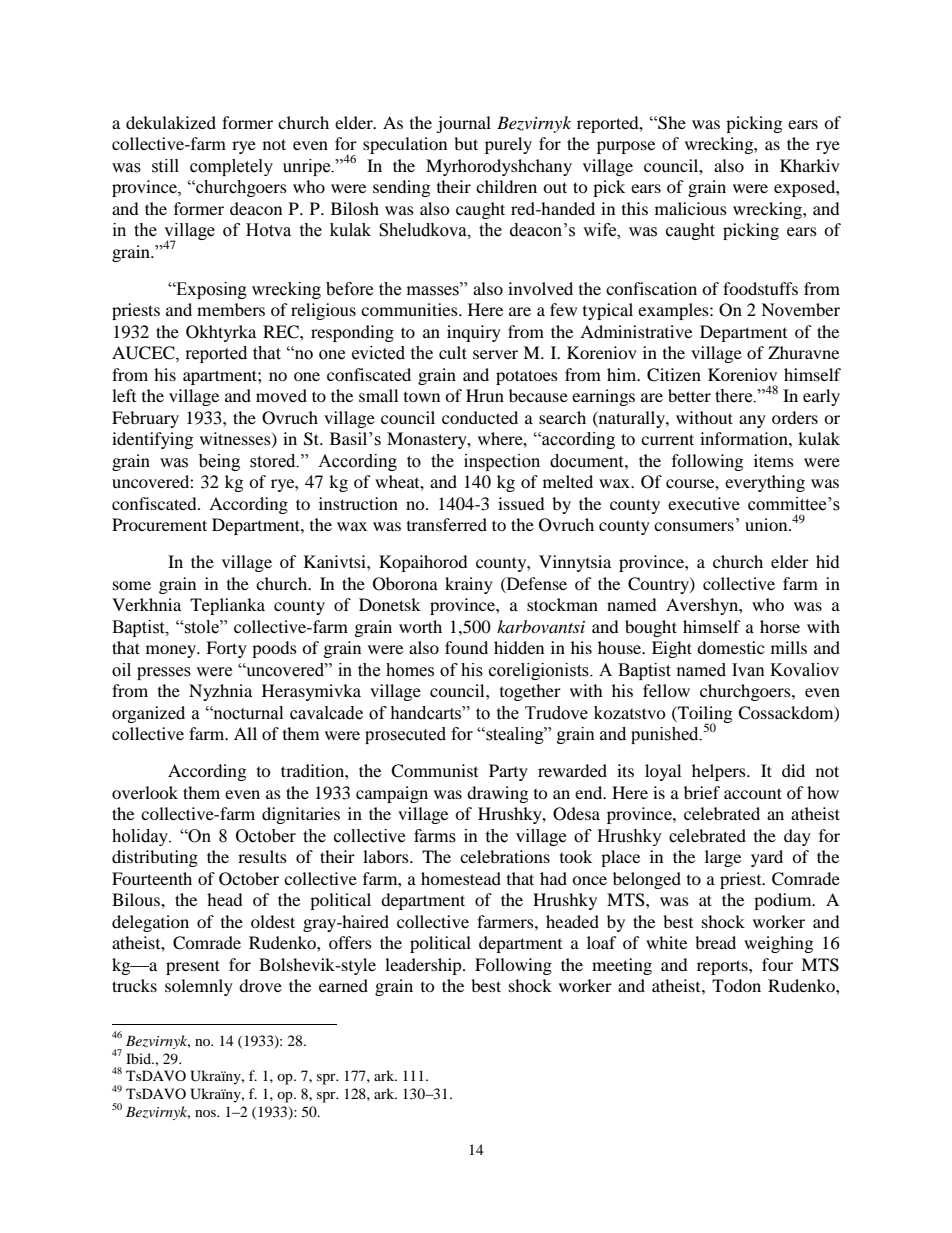 The image size is (952, 1233). I want to click on nos, so click(206, 1113).
